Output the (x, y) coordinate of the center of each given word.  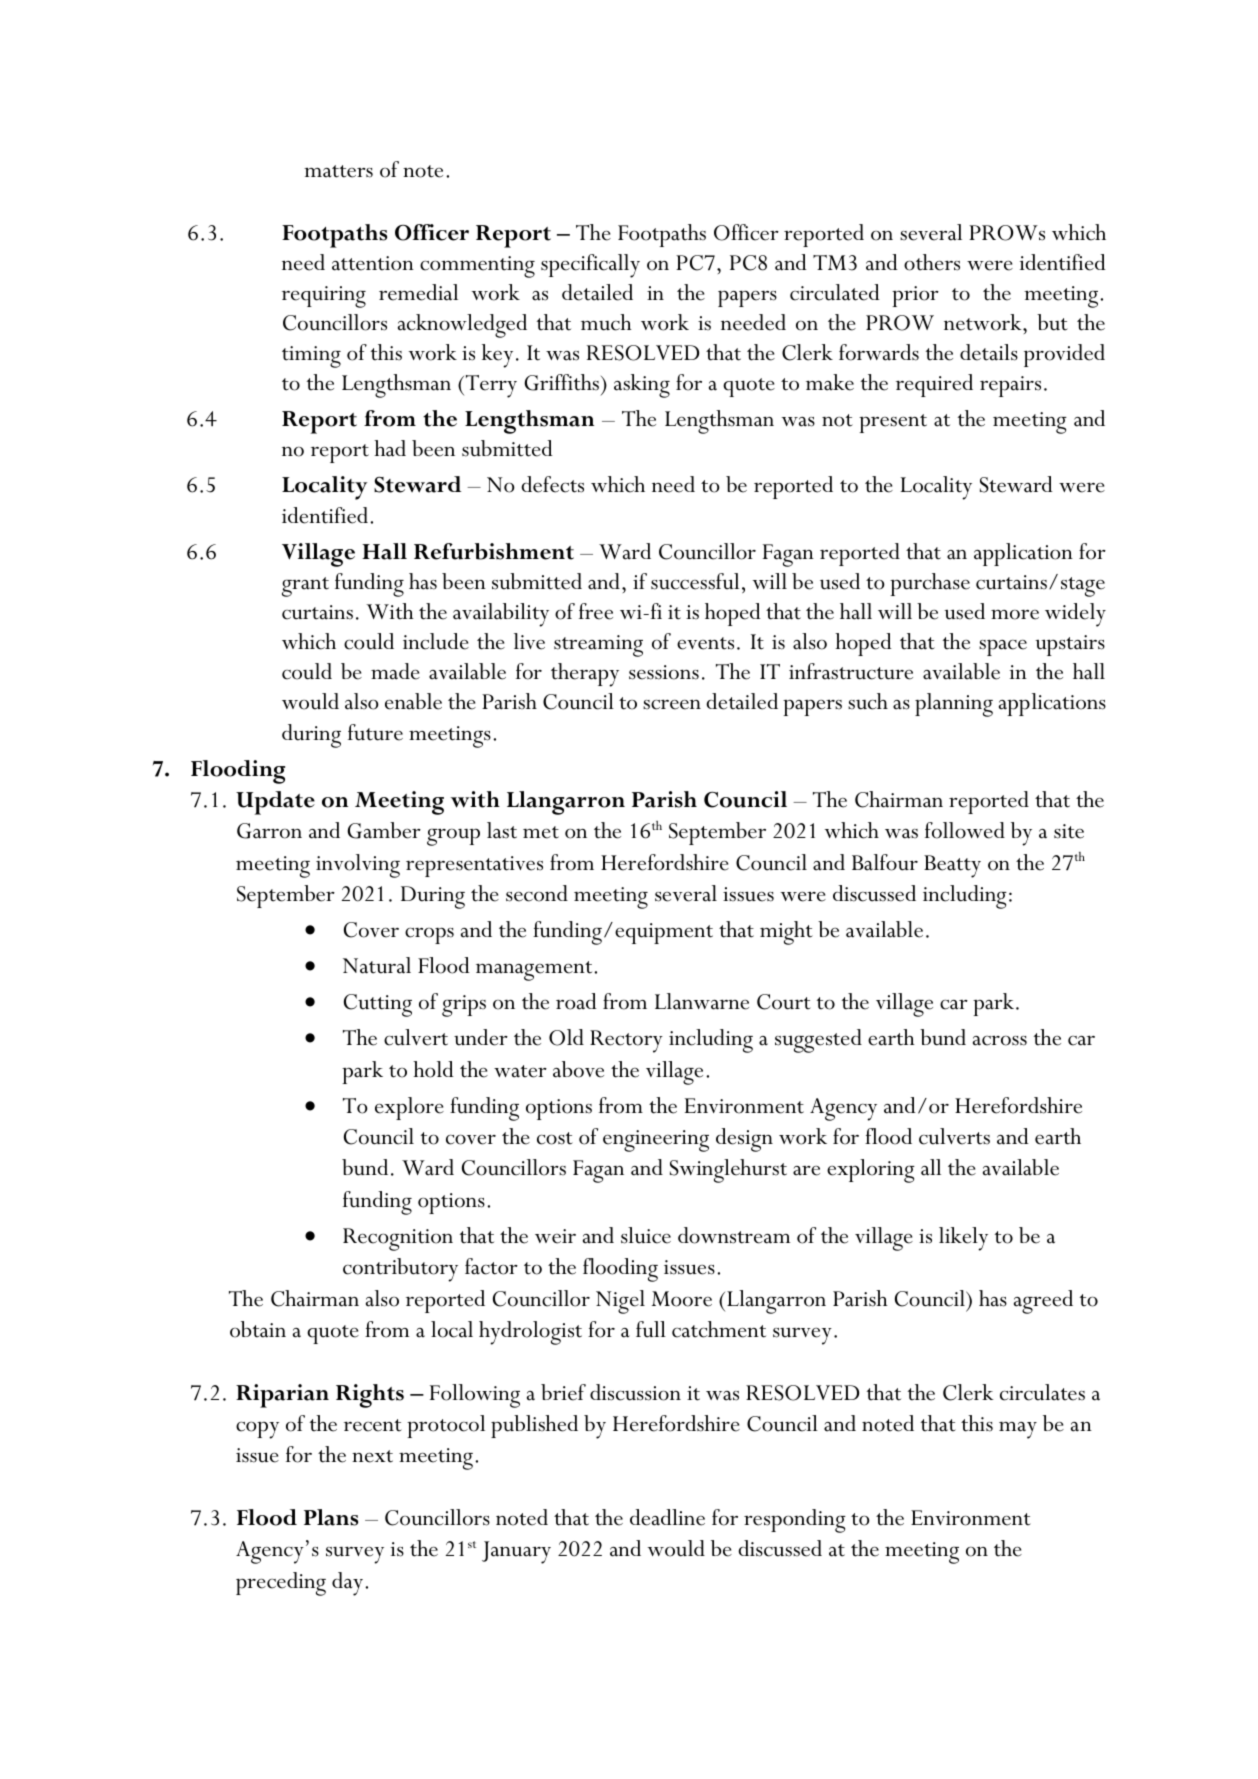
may (1018, 1430)
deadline (667, 1517)
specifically (590, 266)
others (932, 262)
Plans (331, 1517)
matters (338, 171)
